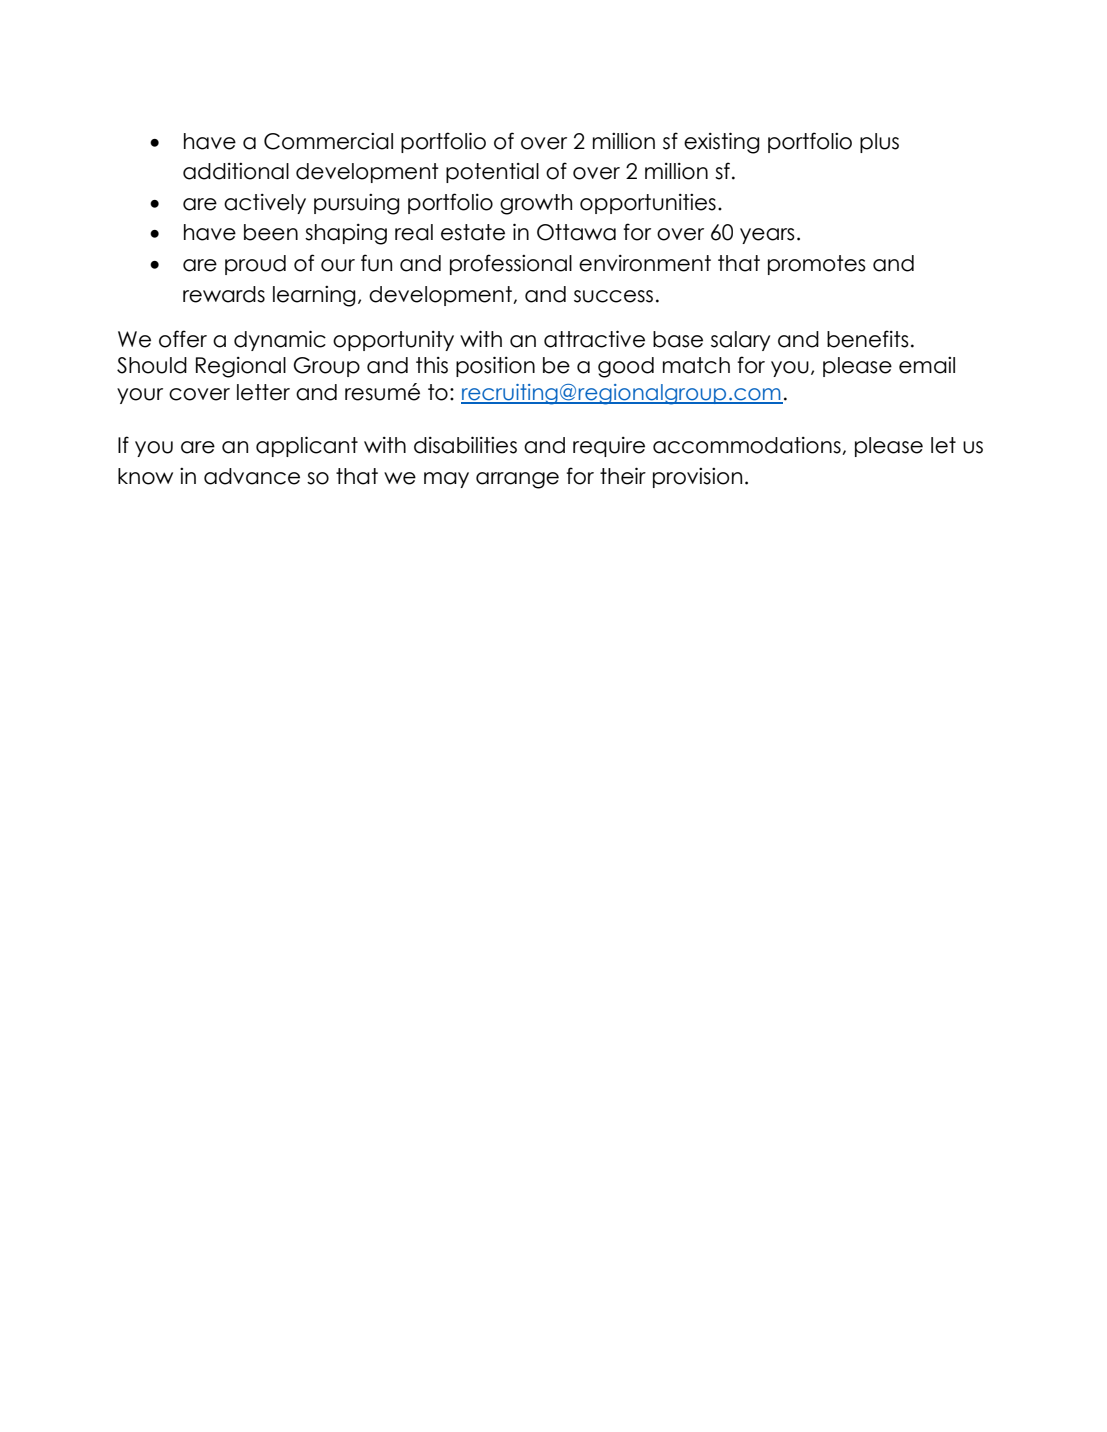 This screenshot has height=1432, width=1107. What do you see at coordinates (255, 265) in the screenshot?
I see `proud` at bounding box center [255, 265].
